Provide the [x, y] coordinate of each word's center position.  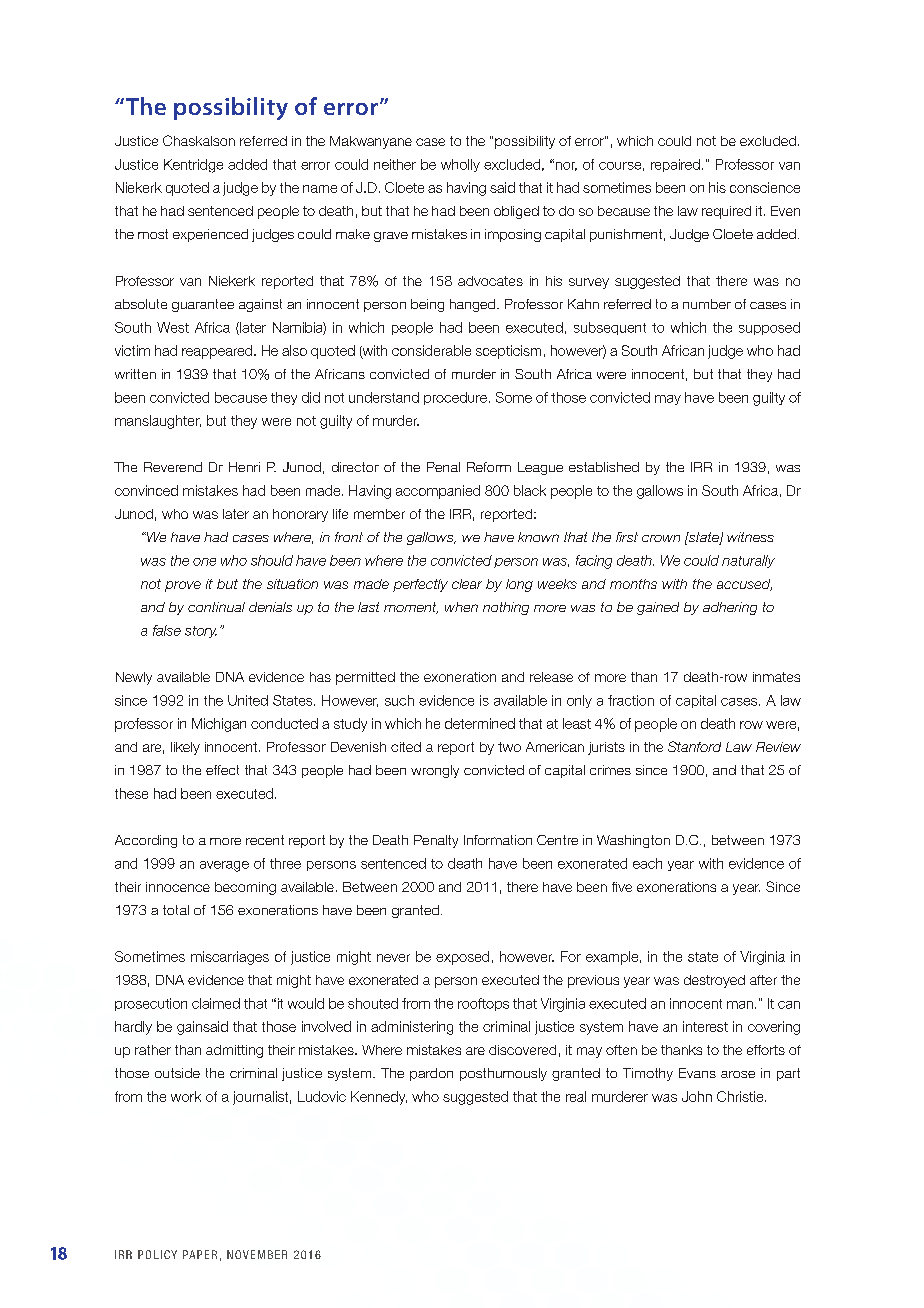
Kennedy [379, 1098]
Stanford [694, 746]
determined [480, 723]
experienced [210, 235]
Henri [244, 467]
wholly [460, 165]
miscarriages [230, 958]
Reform [489, 467]
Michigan [219, 725]
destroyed [714, 981]
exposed [462, 958]
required [726, 212]
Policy [157, 1254]
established [604, 467]
